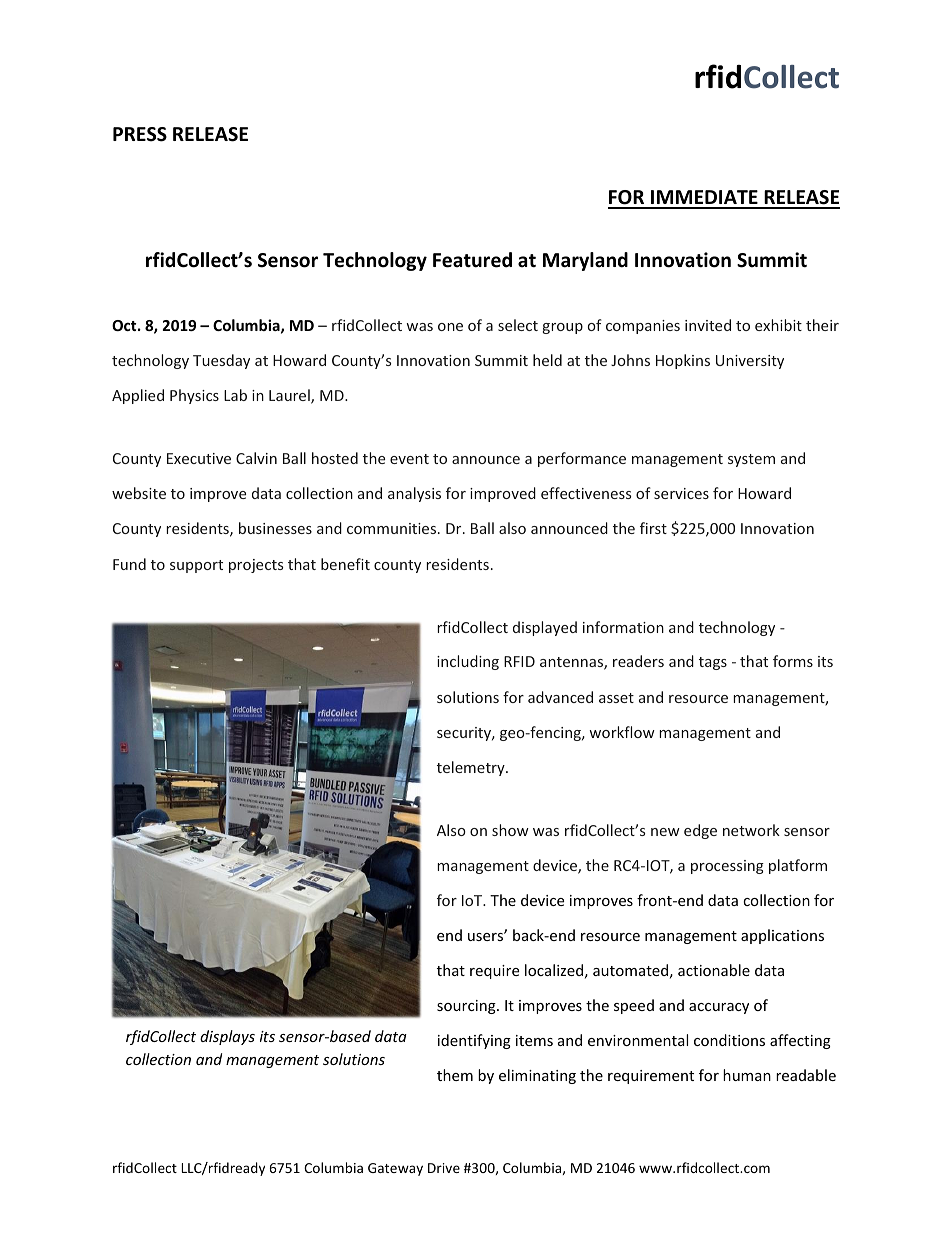 This screenshot has height=1233, width=952. What do you see at coordinates (196, 566) in the screenshot?
I see `support` at bounding box center [196, 566].
